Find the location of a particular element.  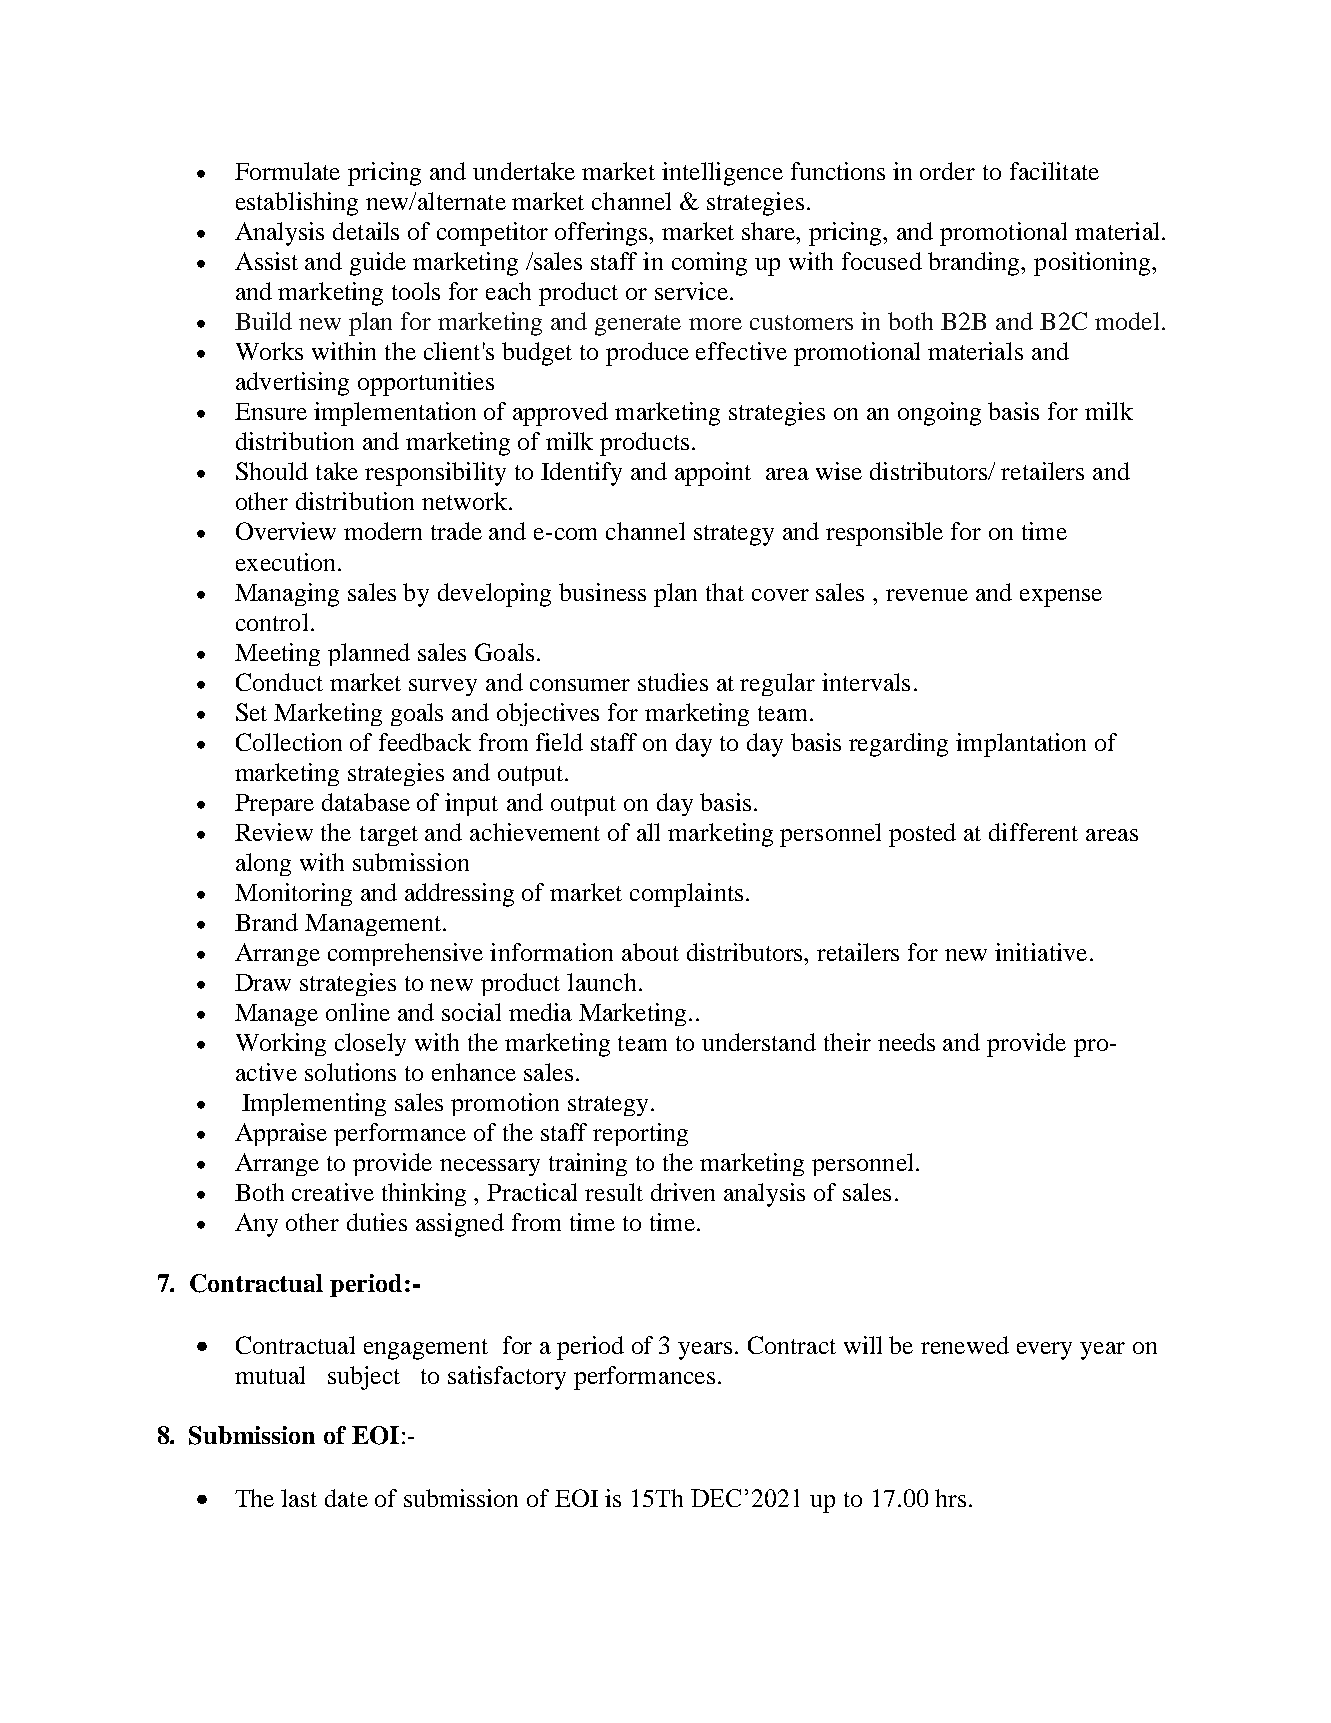

intelligence is located at coordinates (722, 174).
